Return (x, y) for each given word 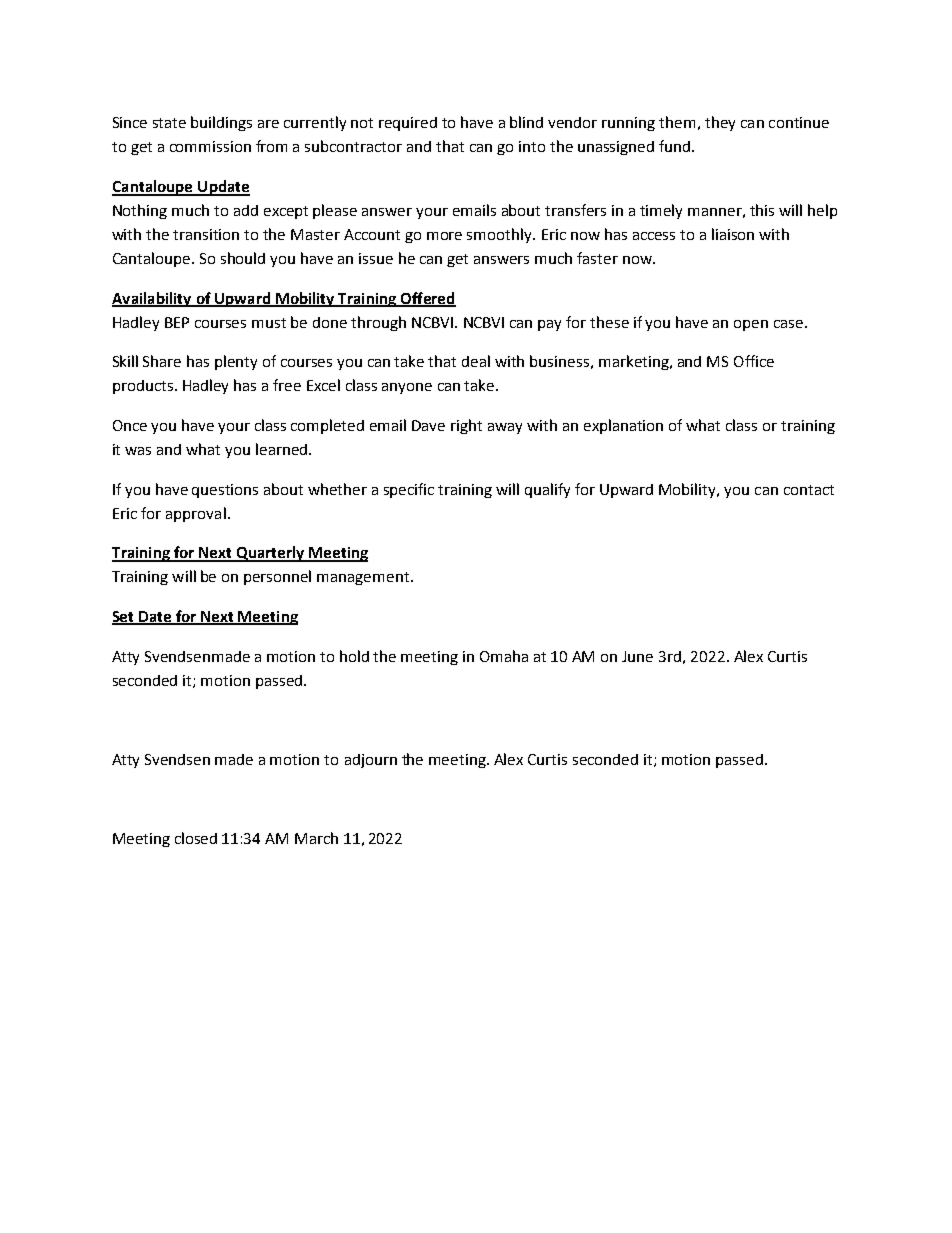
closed (196, 838)
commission (210, 146)
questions (225, 491)
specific (409, 490)
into (532, 146)
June (637, 656)
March (316, 838)
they (720, 123)
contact (809, 490)
